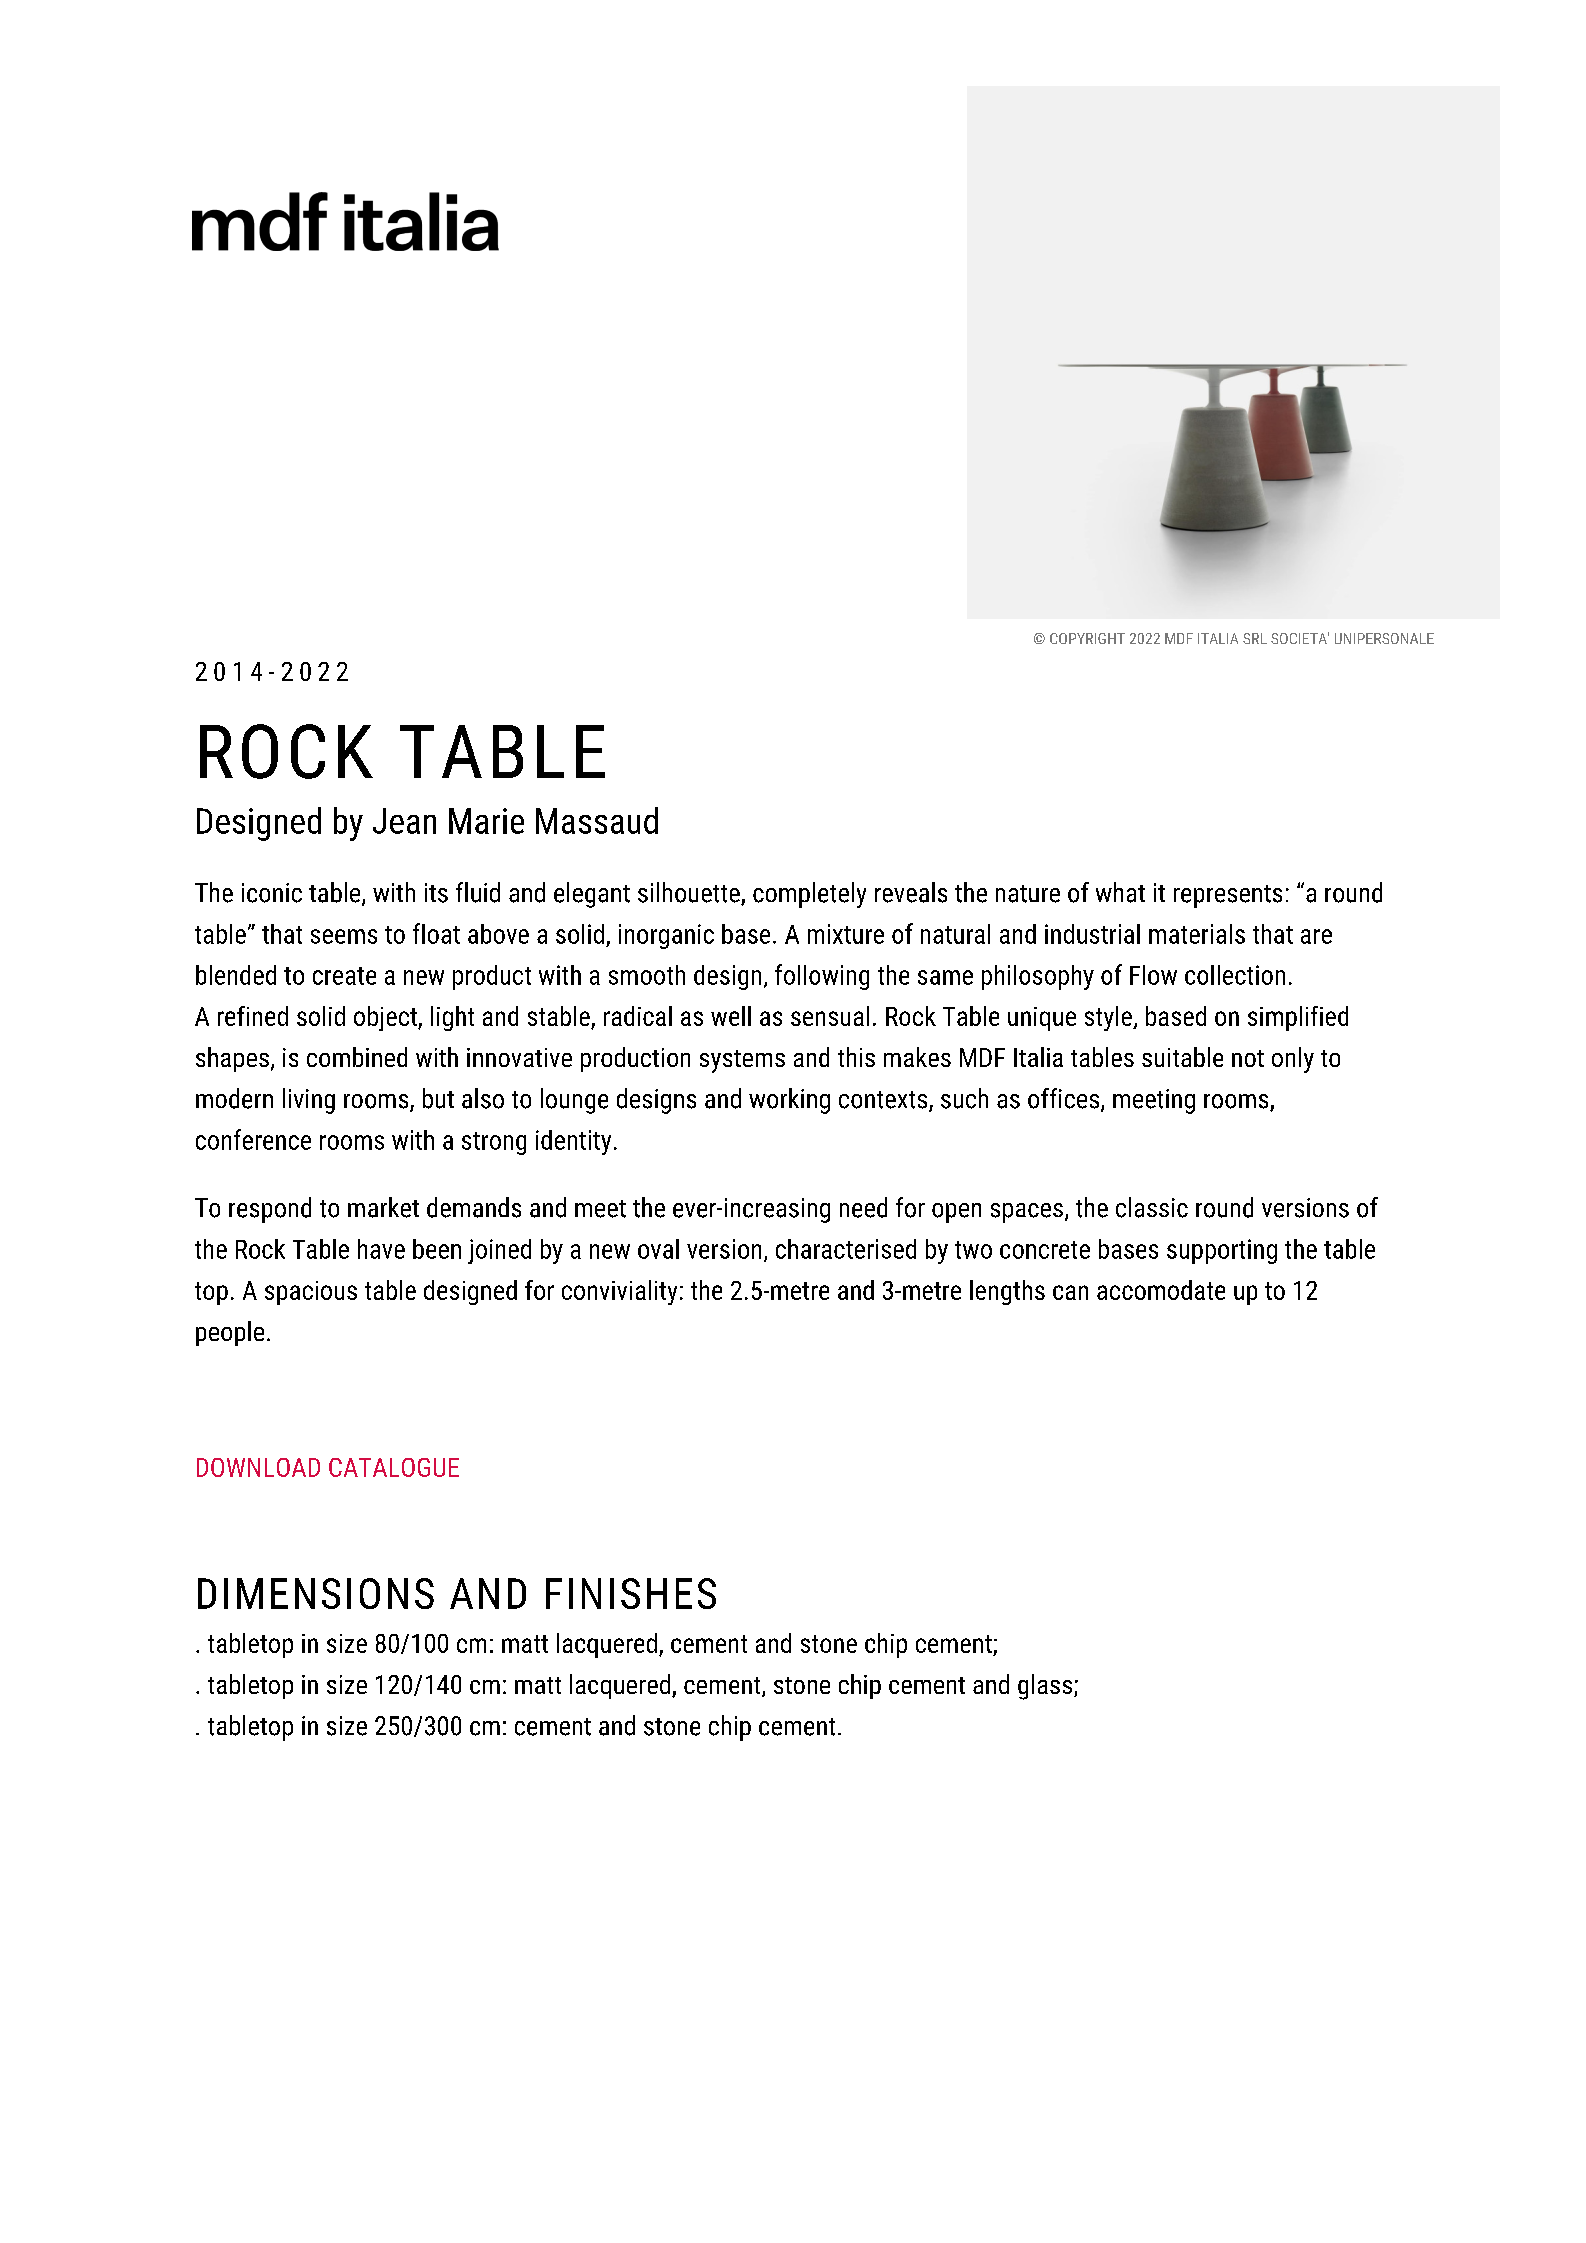 This screenshot has width=1586, height=2243. I want to click on FINISHES, so click(631, 1593).
